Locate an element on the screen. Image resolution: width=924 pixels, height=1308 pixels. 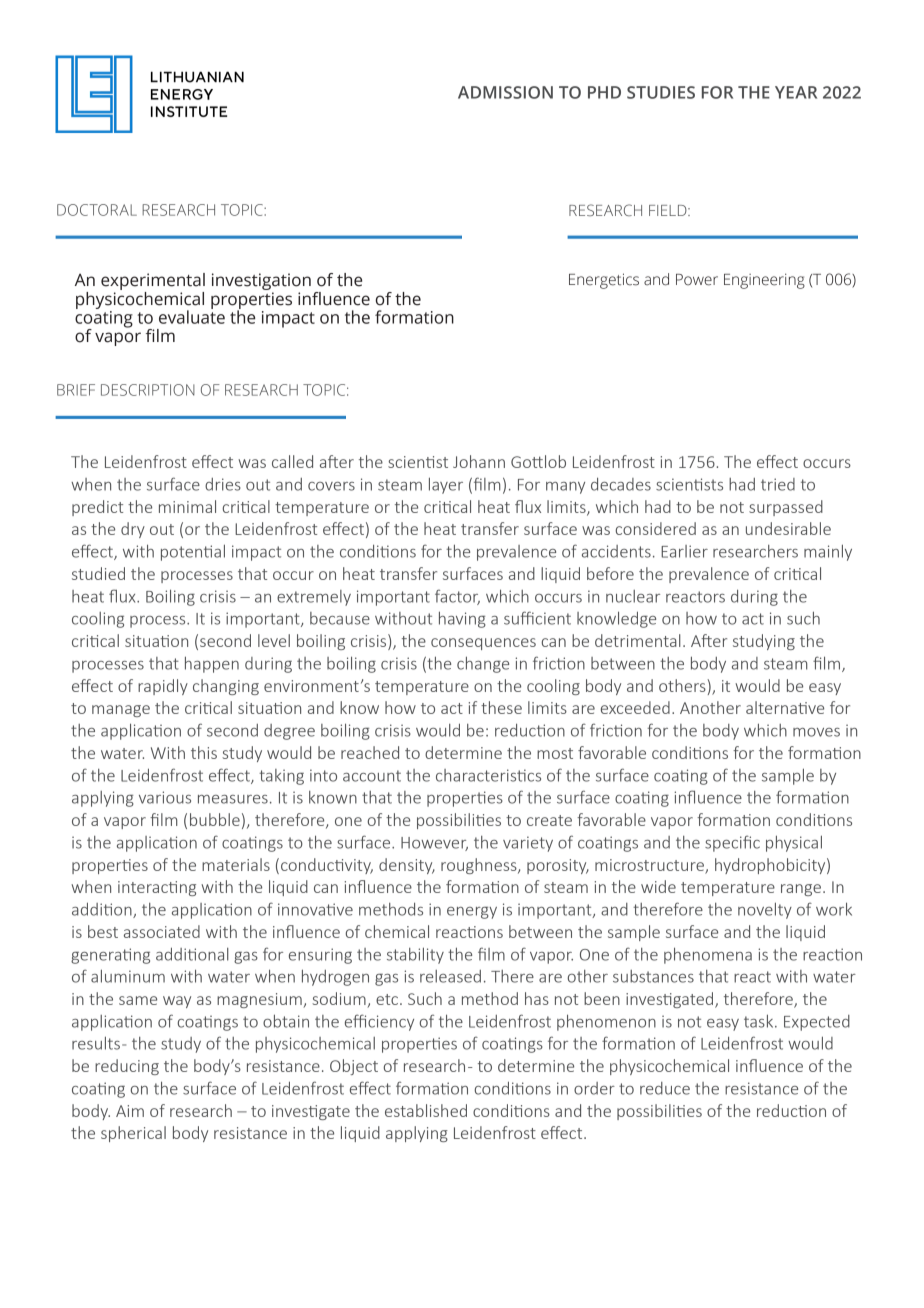
ADMISSION is located at coordinates (505, 92).
